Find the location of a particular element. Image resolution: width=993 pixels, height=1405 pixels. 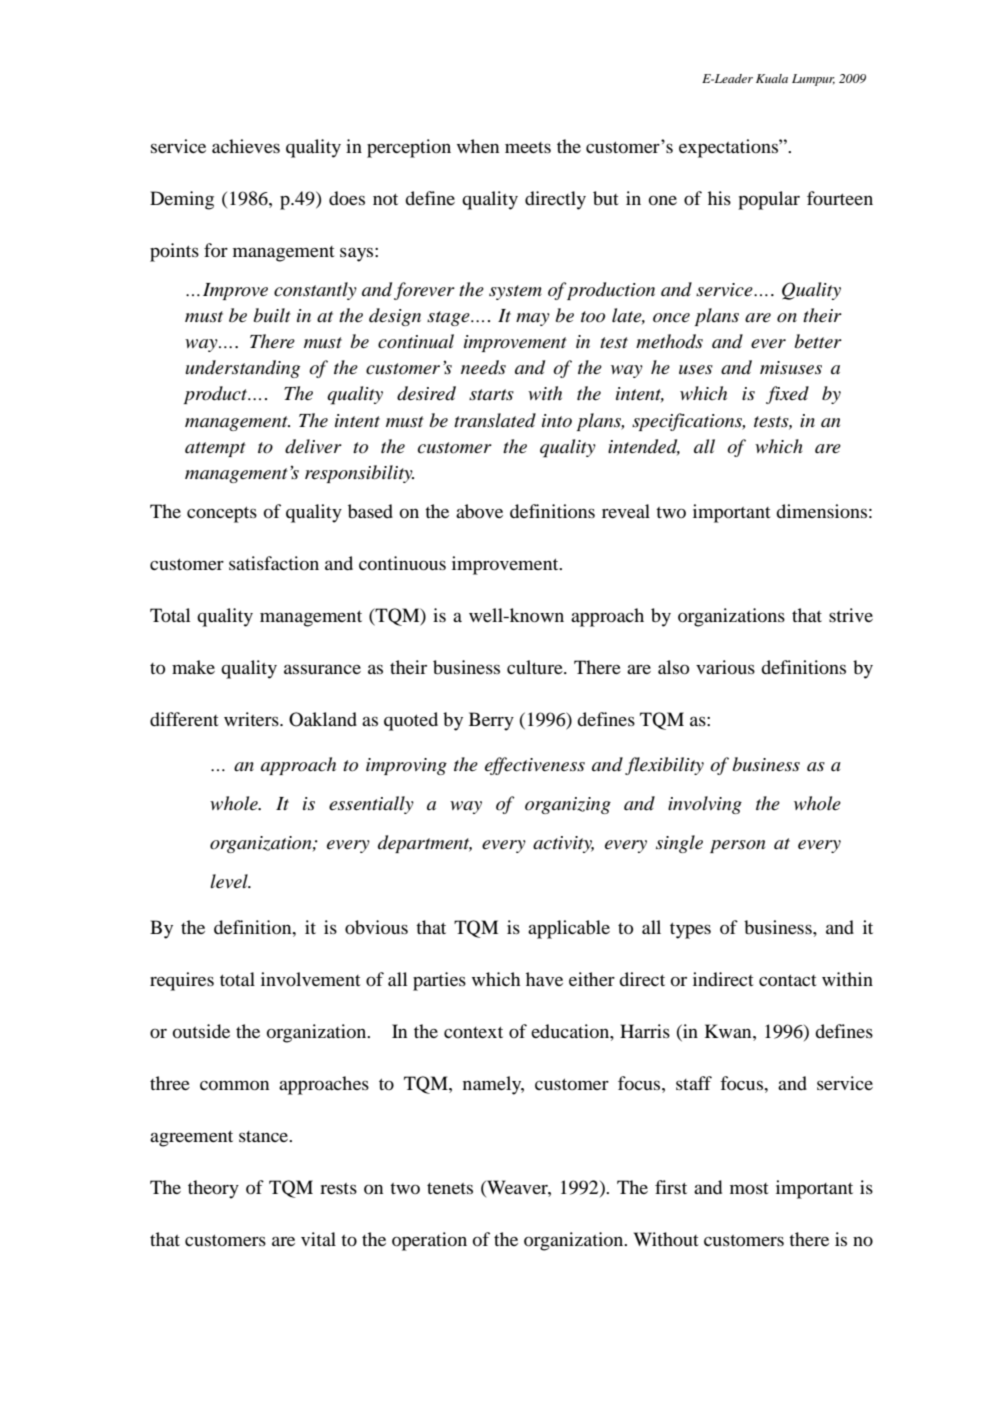

most is located at coordinates (749, 1188).
